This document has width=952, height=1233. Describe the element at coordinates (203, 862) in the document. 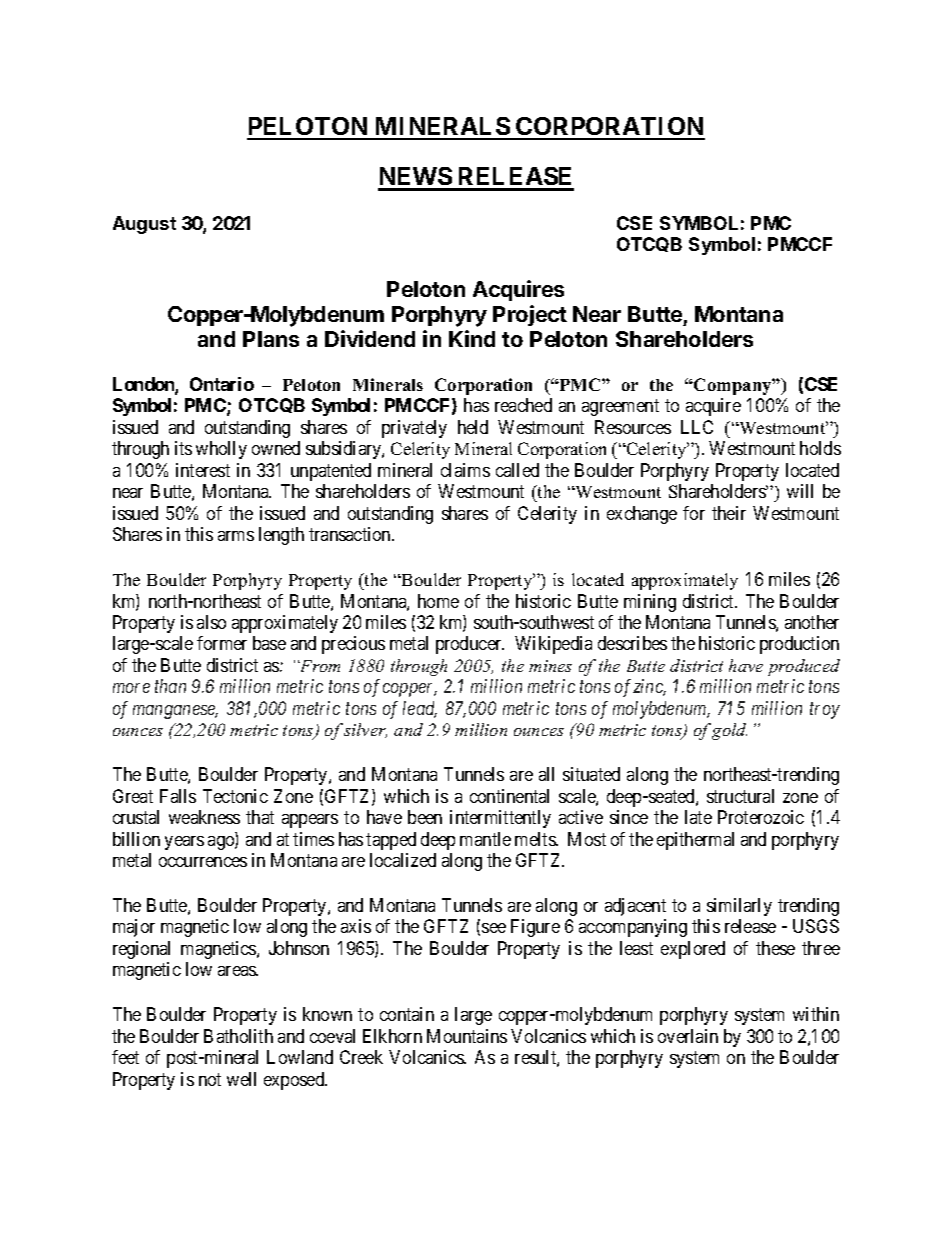

I see `occurrences` at that location.
